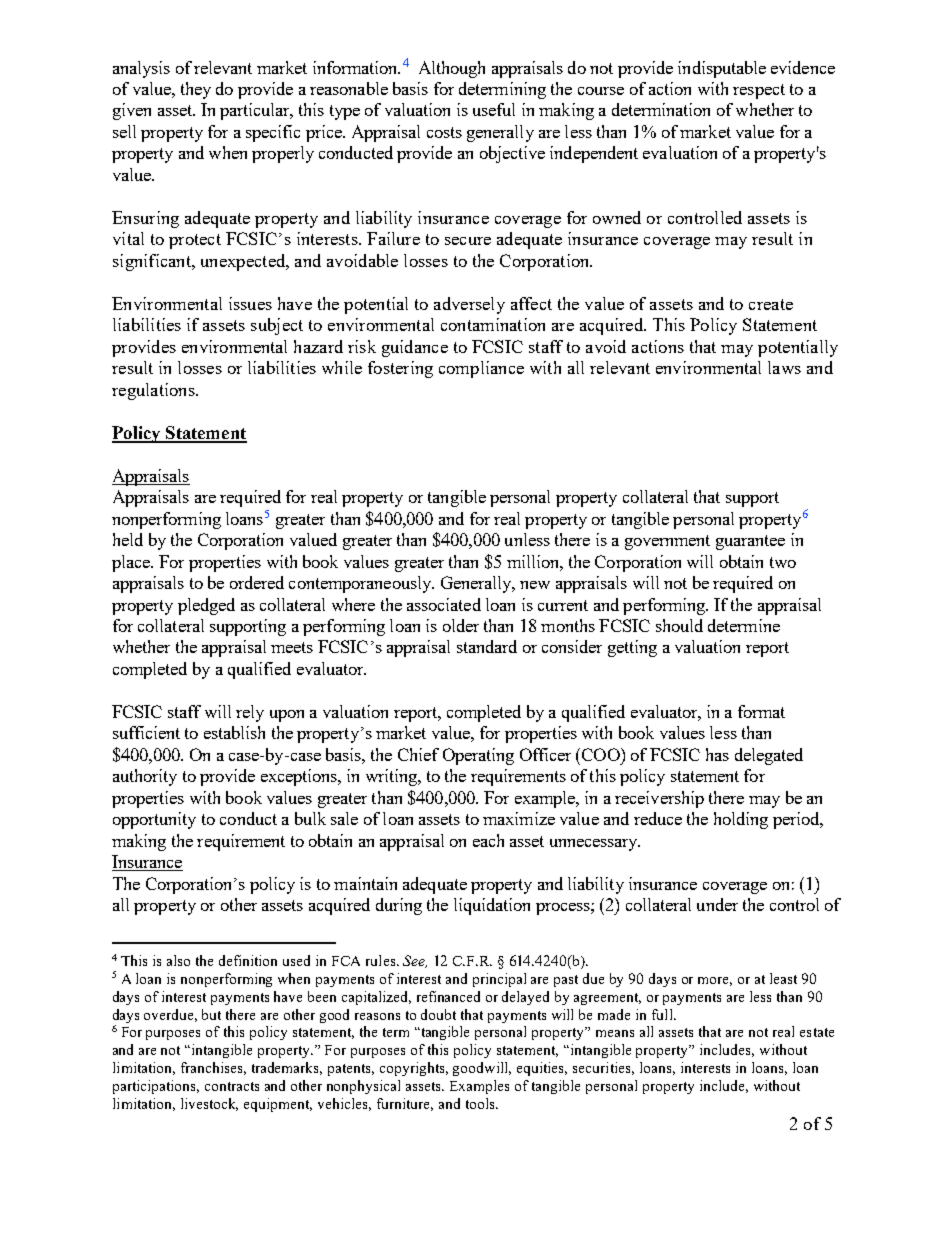  I want to click on pledged, so click(206, 606).
